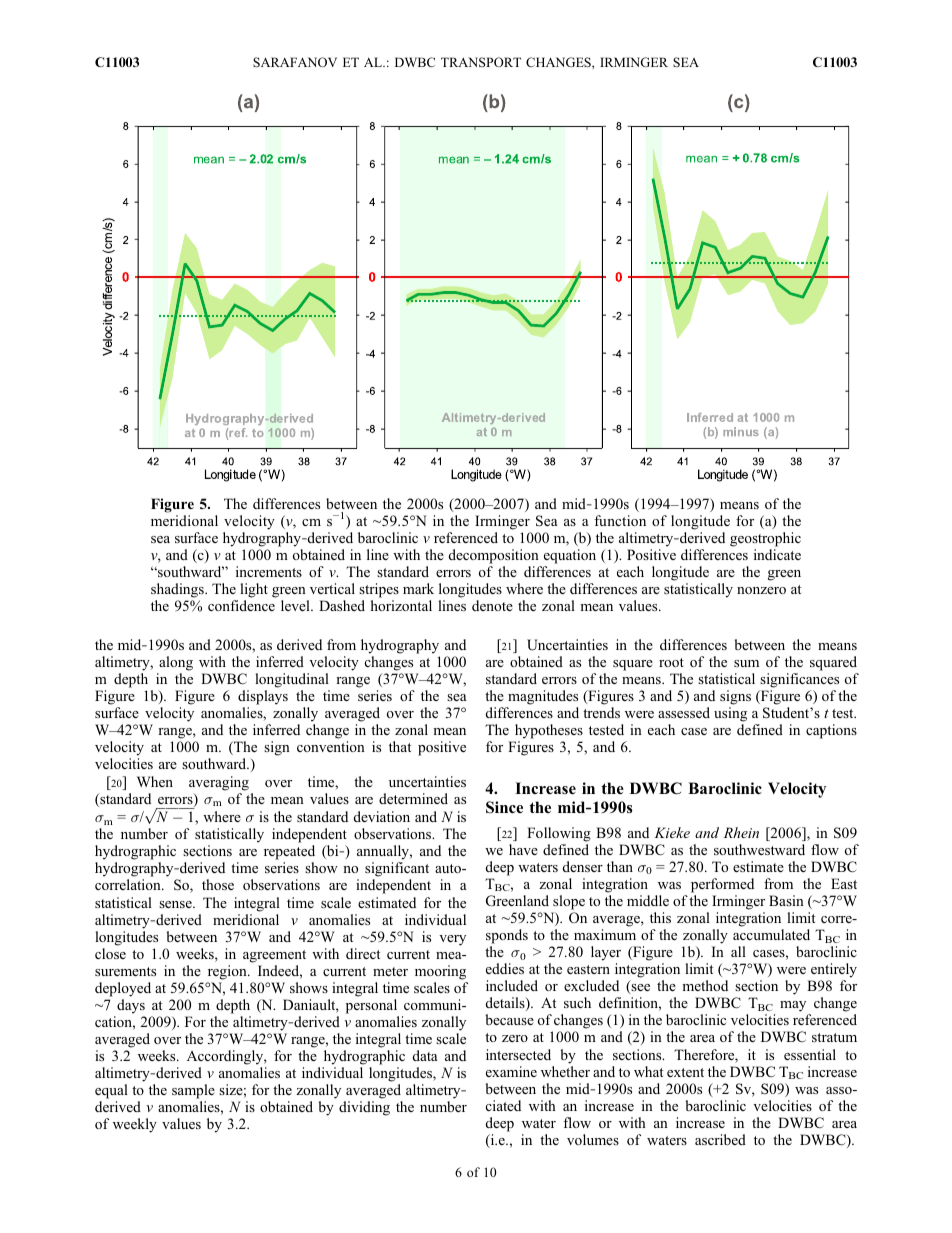 This screenshot has width=952, height=1233. Describe the element at coordinates (481, 62) in the screenshot. I see `TRANSPORT` at that location.
